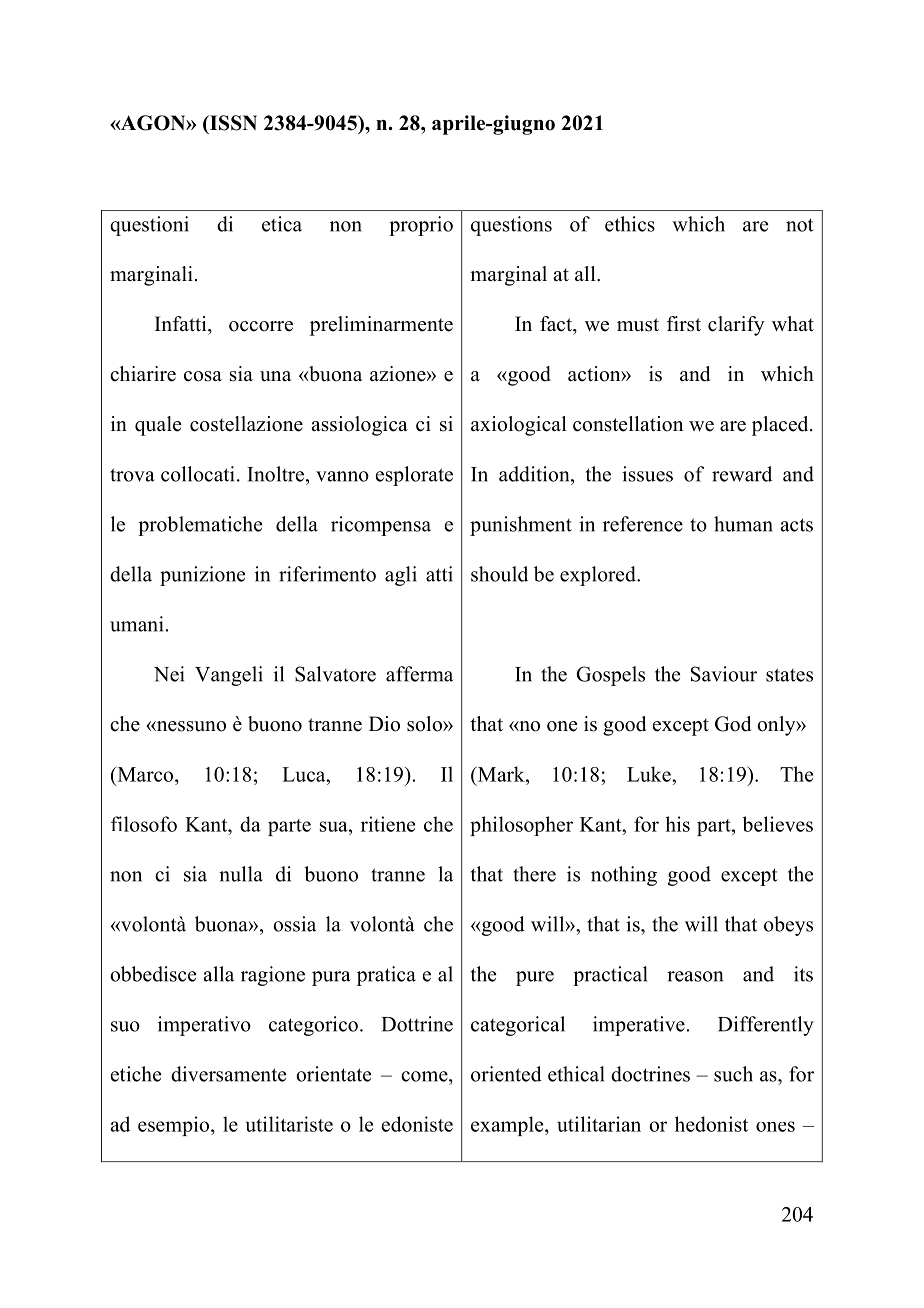 The image size is (924, 1308). I want to click on orientate, so click(333, 1074).
